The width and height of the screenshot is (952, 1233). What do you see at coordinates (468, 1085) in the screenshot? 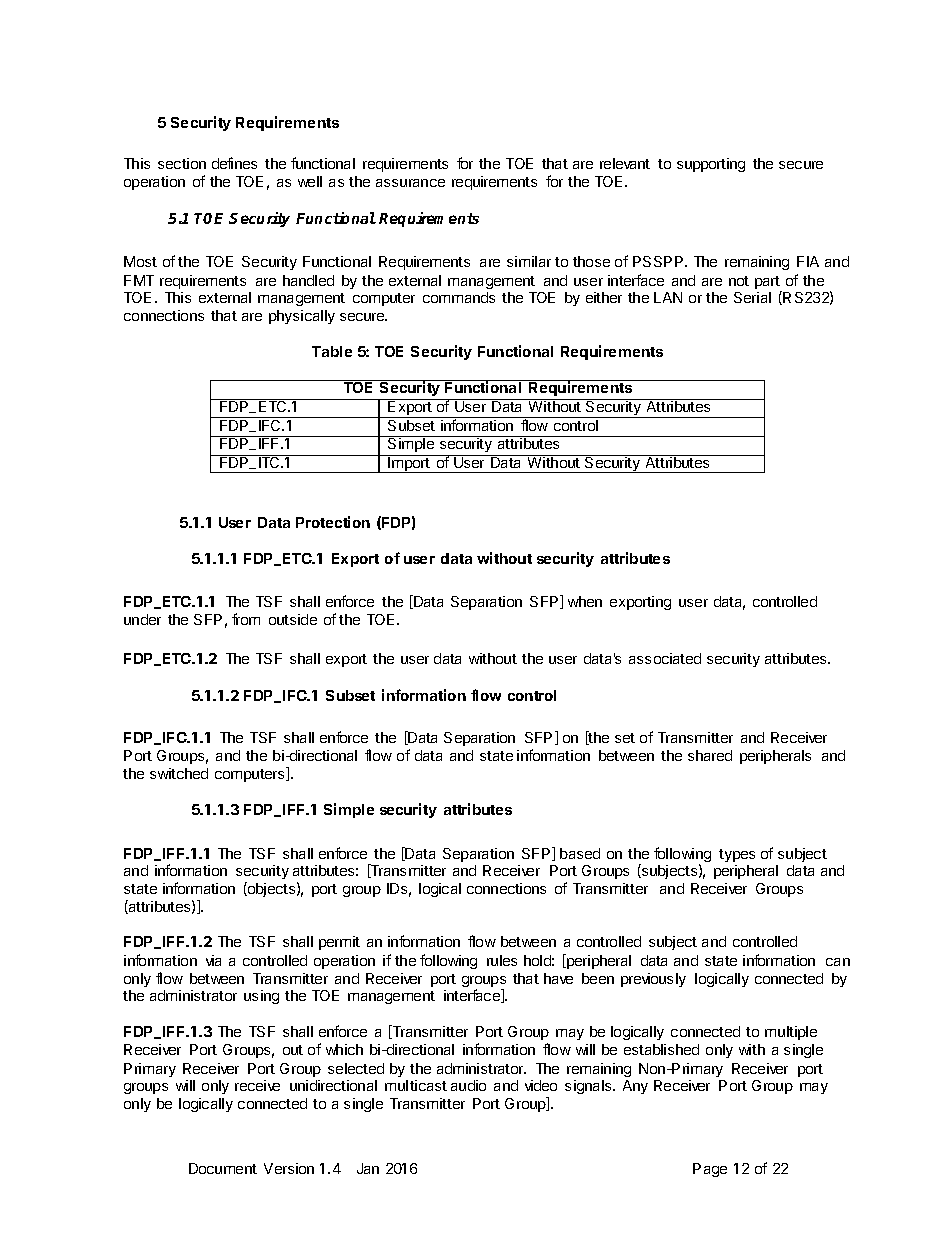
I see `audio` at bounding box center [468, 1085].
